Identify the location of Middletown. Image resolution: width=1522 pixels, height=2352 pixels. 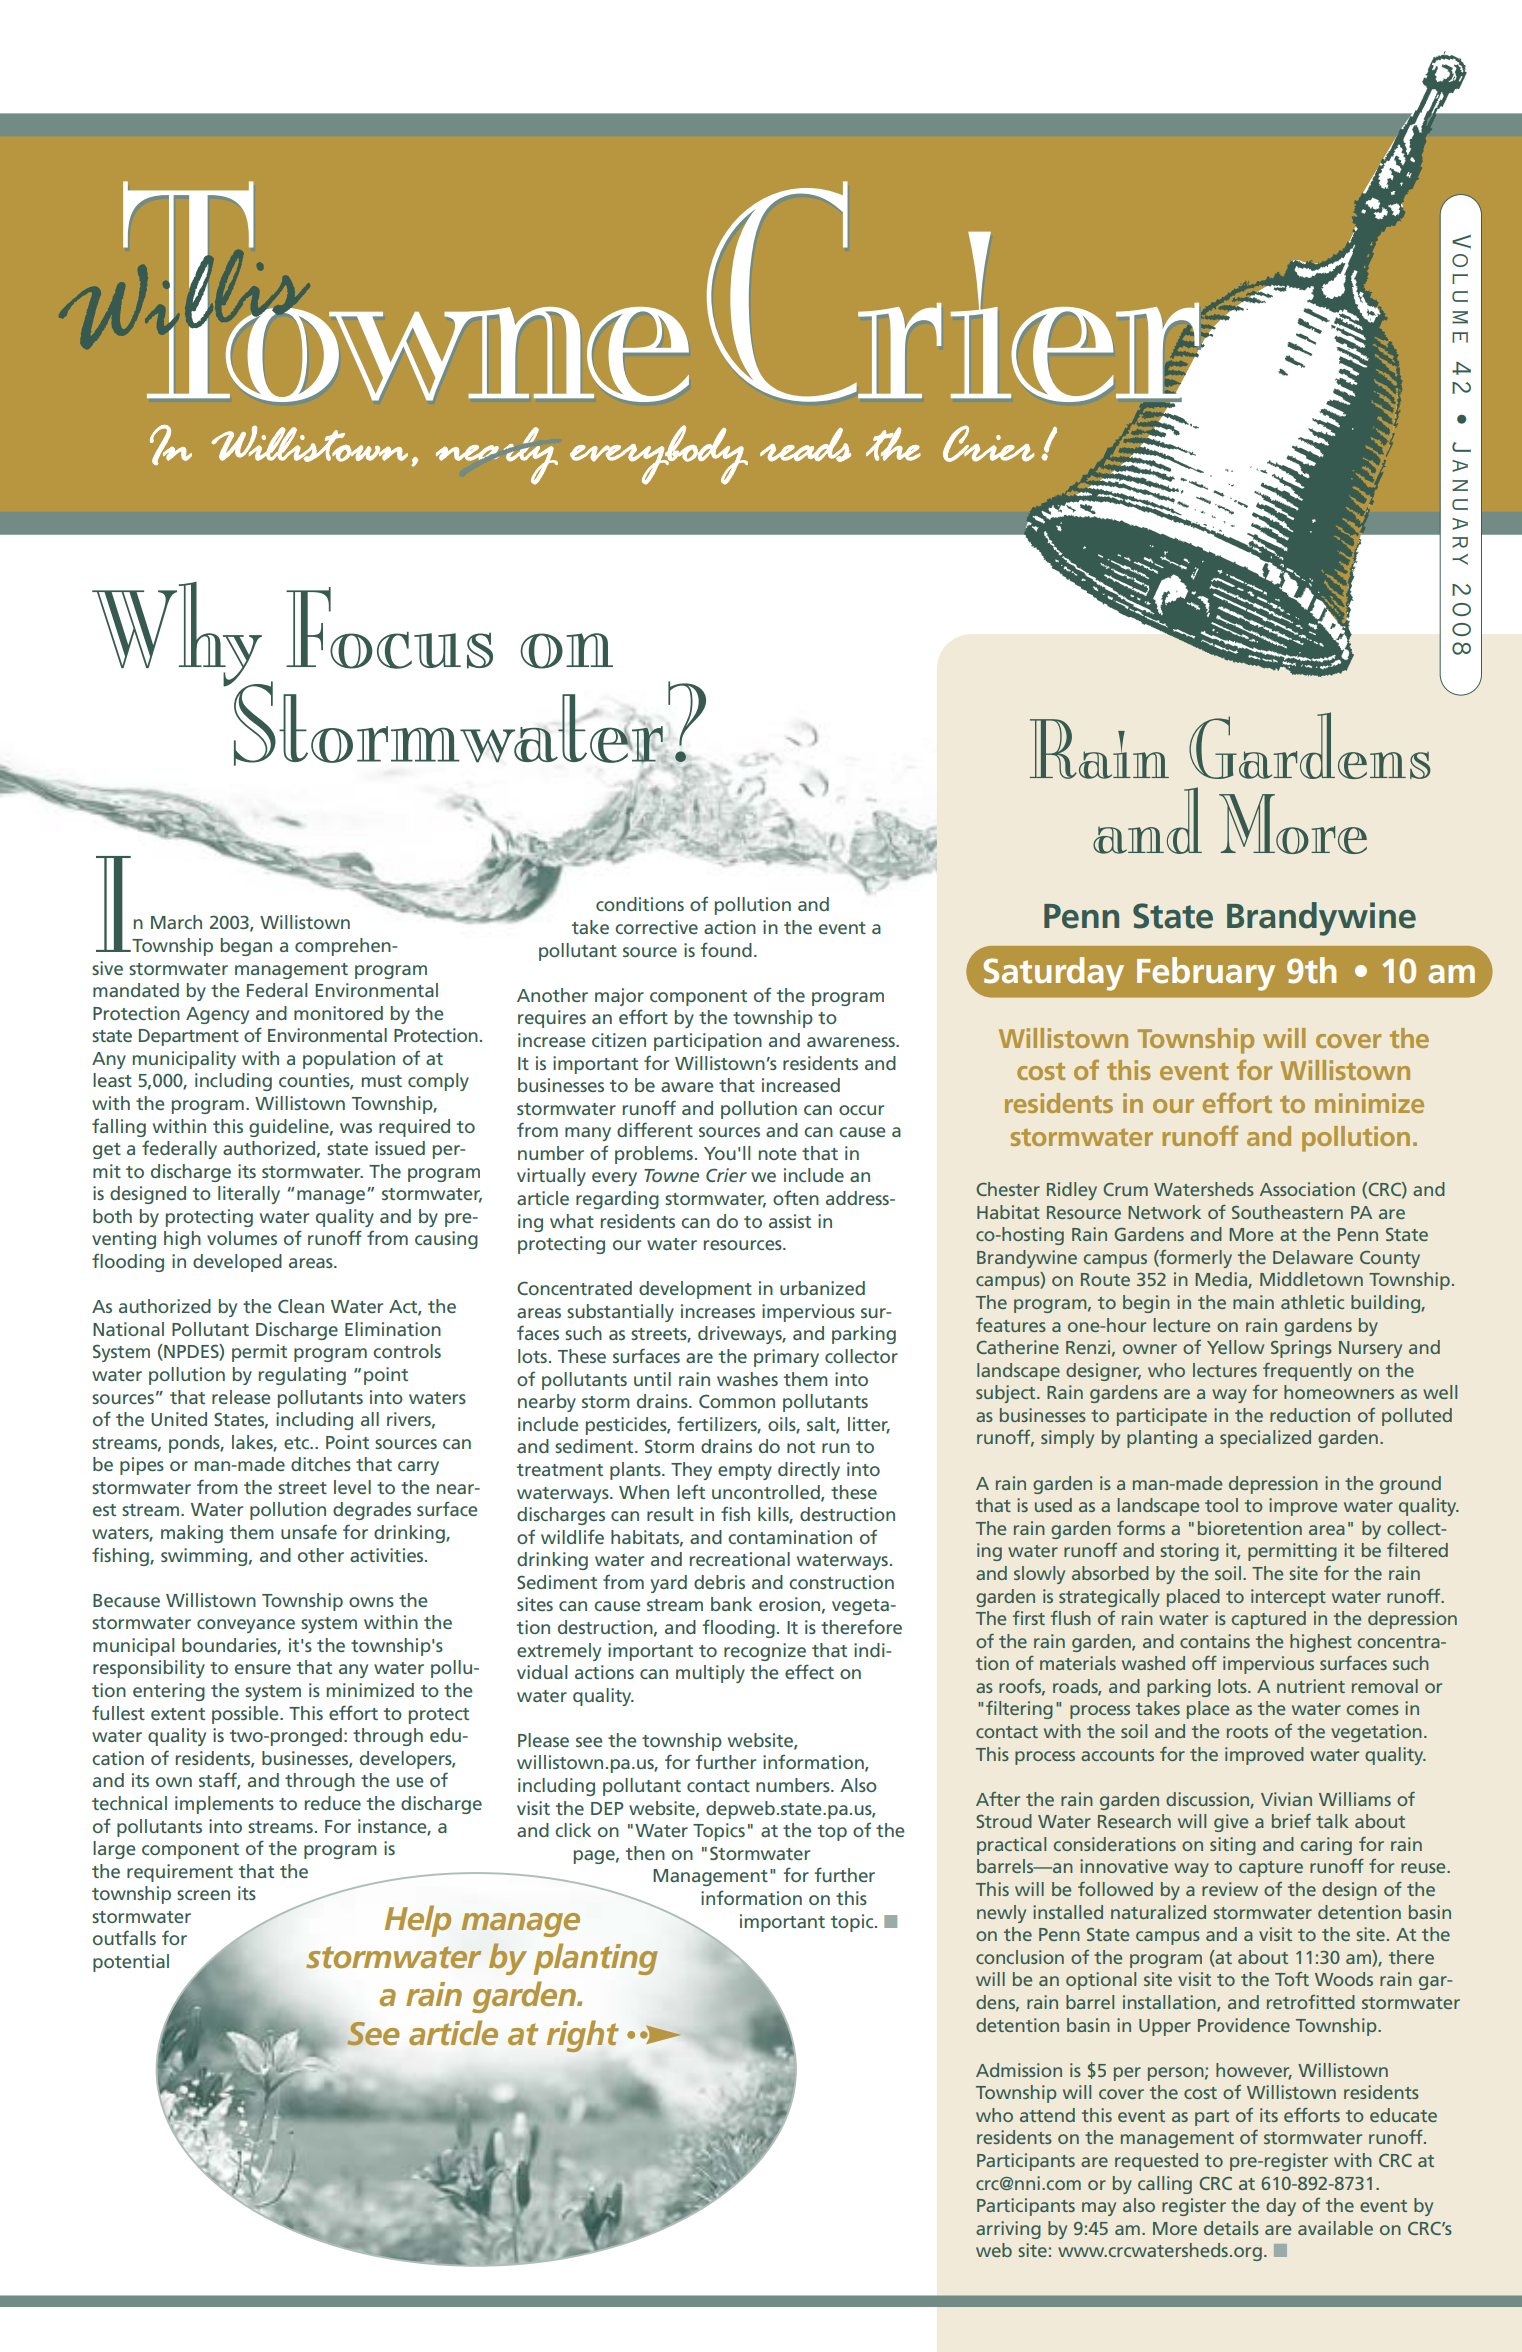
(1311, 1279).
